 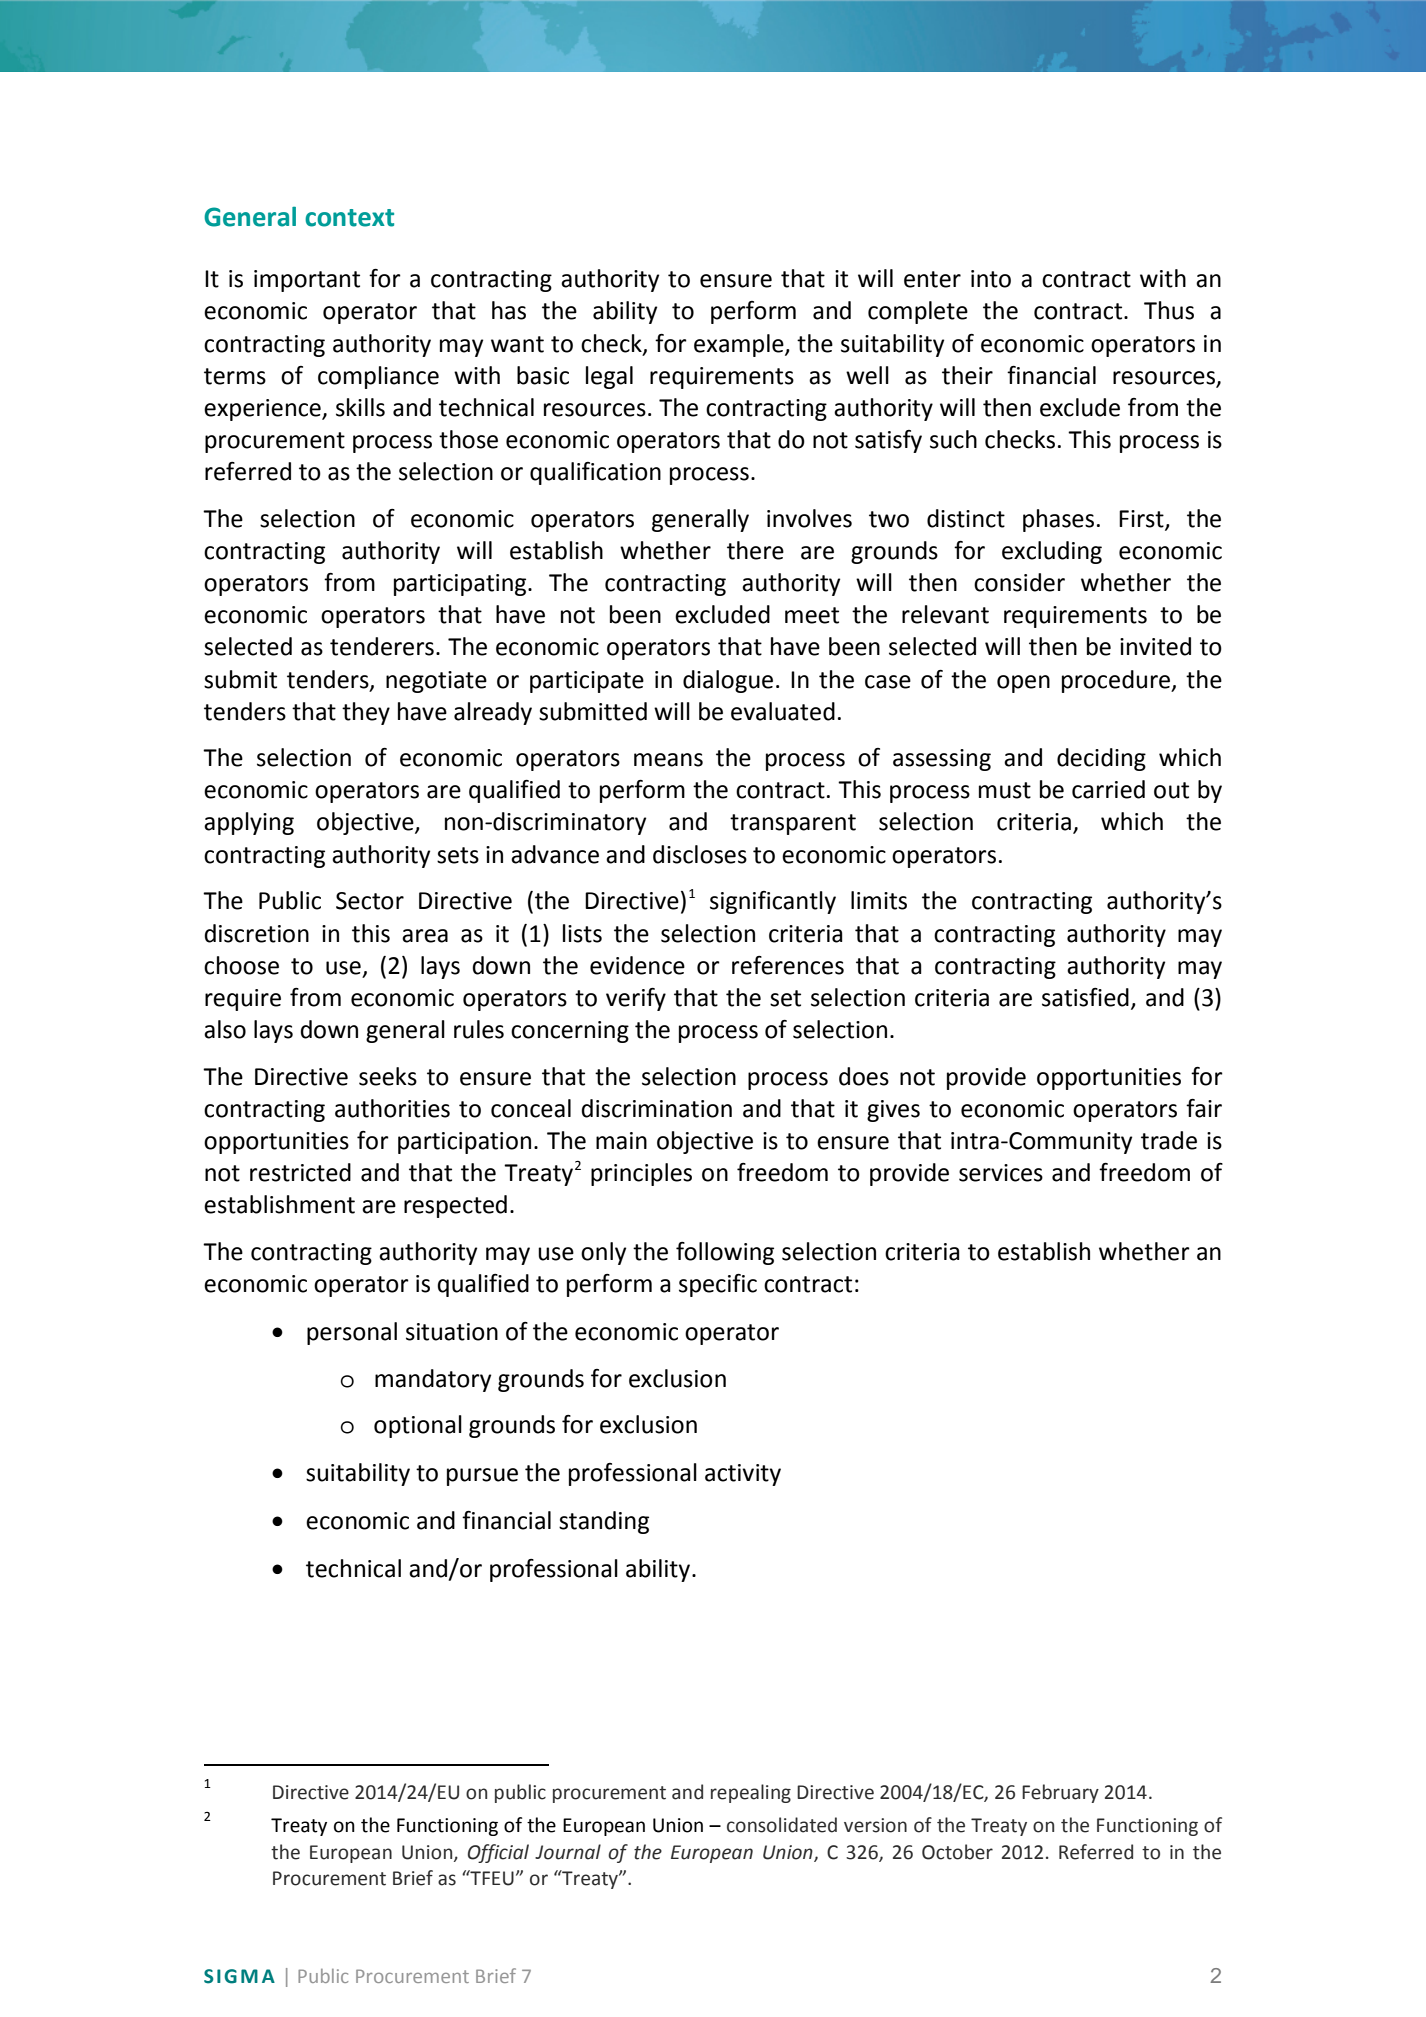 I want to click on February, so click(x=1060, y=1793).
